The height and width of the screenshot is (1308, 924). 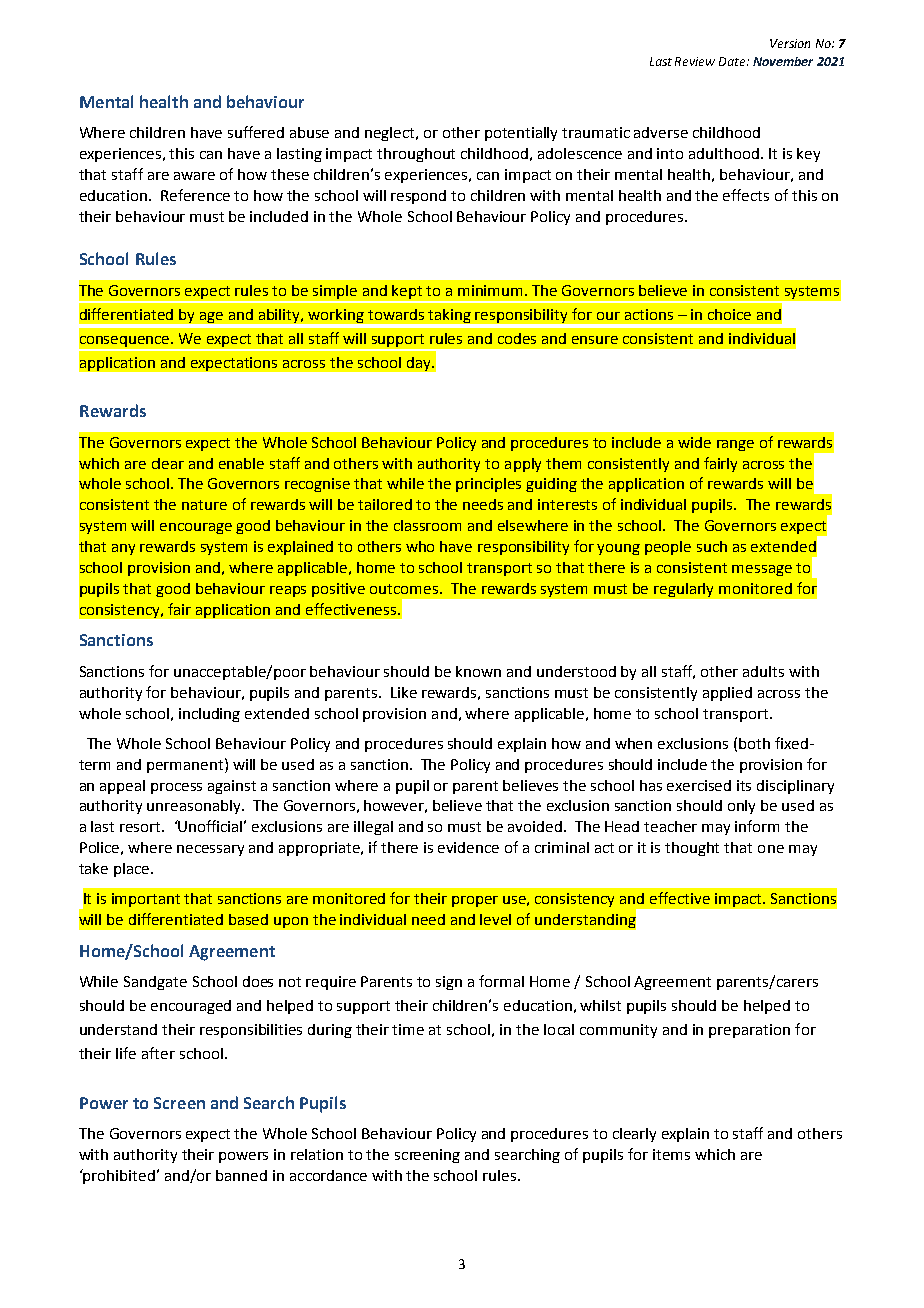 I want to click on suffered, so click(x=256, y=132).
